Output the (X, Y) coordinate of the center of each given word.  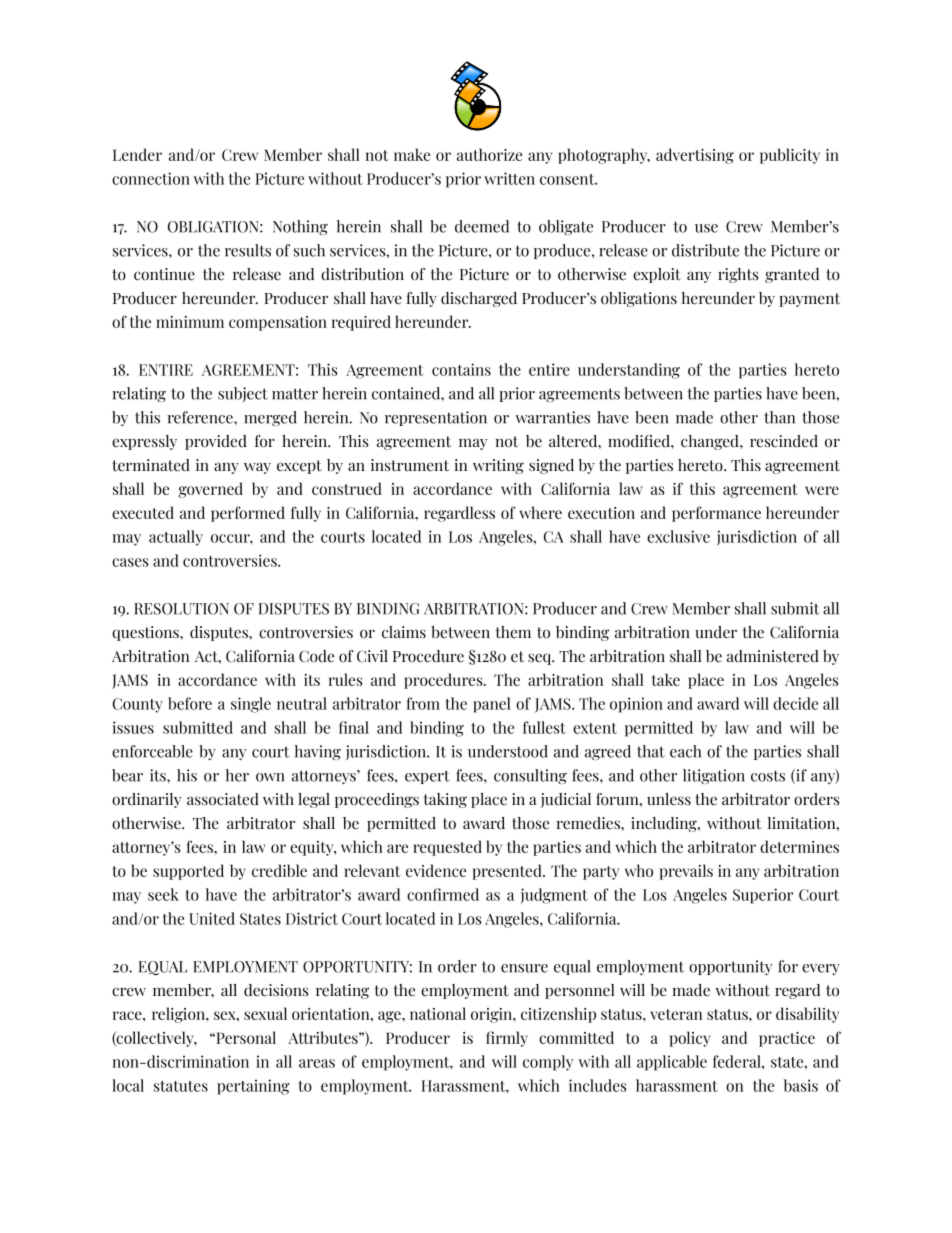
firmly (507, 1039)
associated (223, 799)
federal (738, 1061)
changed (711, 442)
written (509, 178)
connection (151, 178)
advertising (695, 156)
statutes (181, 1086)
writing (498, 466)
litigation (714, 776)
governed (210, 490)
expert (427, 777)
